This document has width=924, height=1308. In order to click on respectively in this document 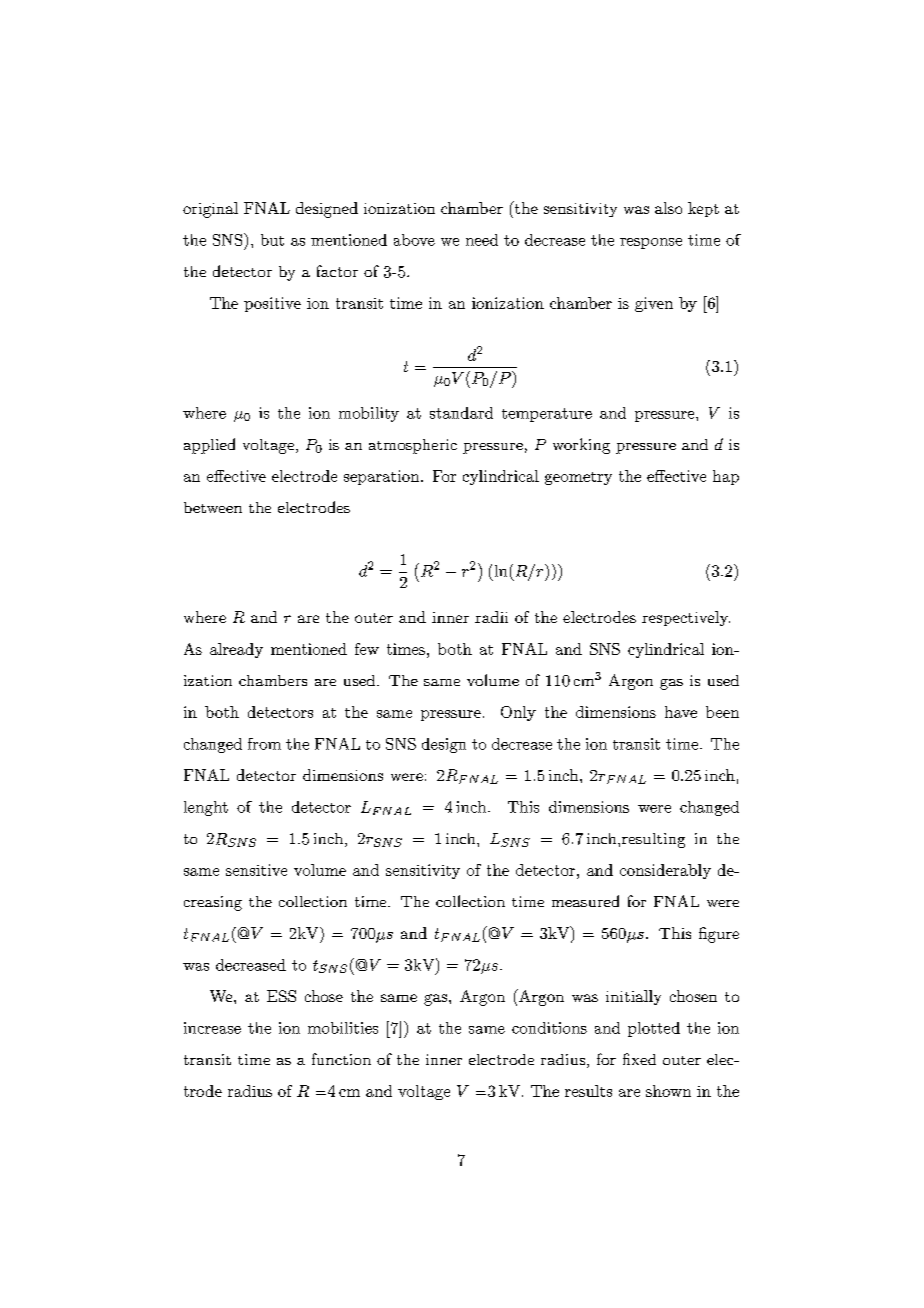, I will do `click(686, 618)`.
